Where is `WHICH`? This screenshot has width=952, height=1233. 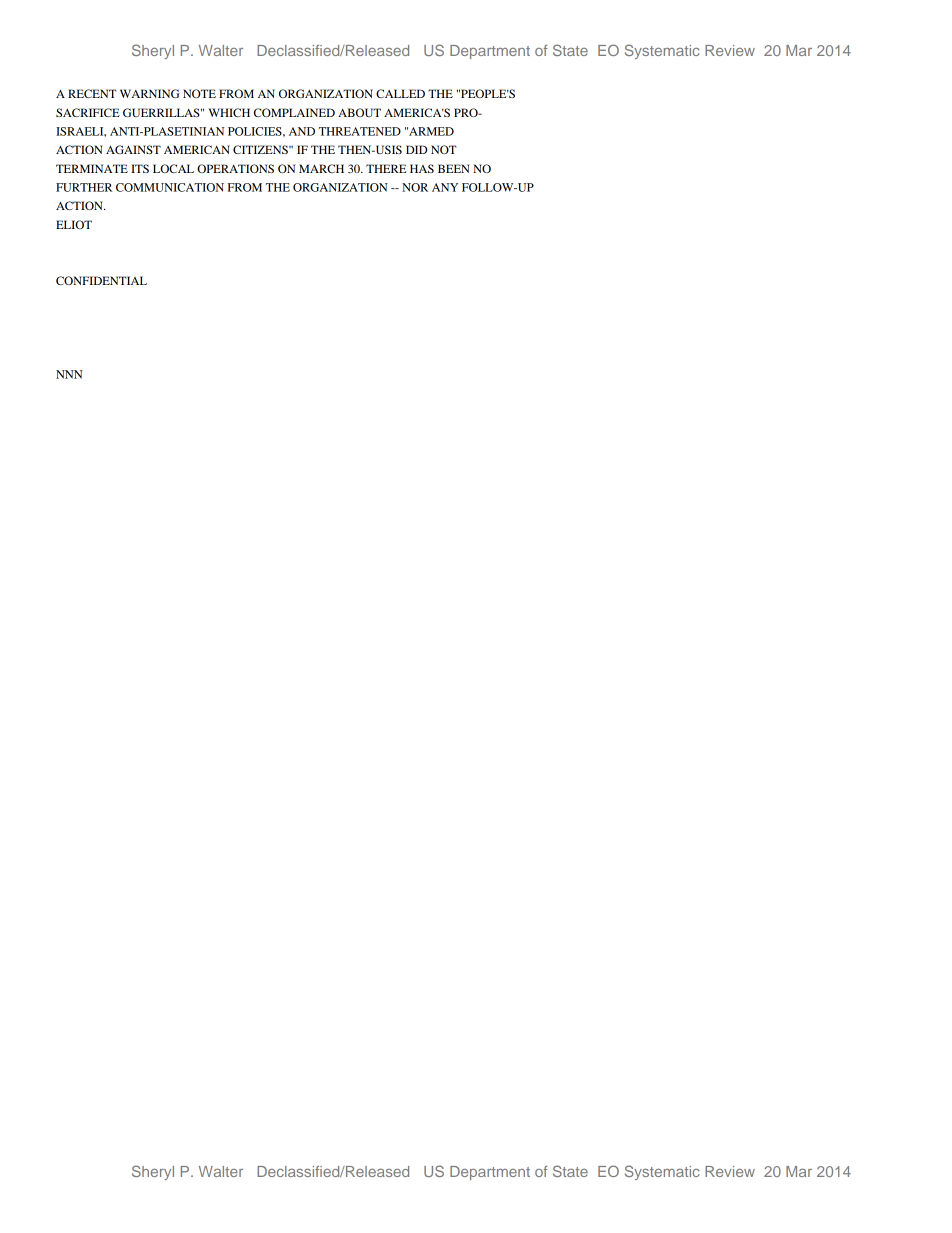 WHICH is located at coordinates (229, 112).
